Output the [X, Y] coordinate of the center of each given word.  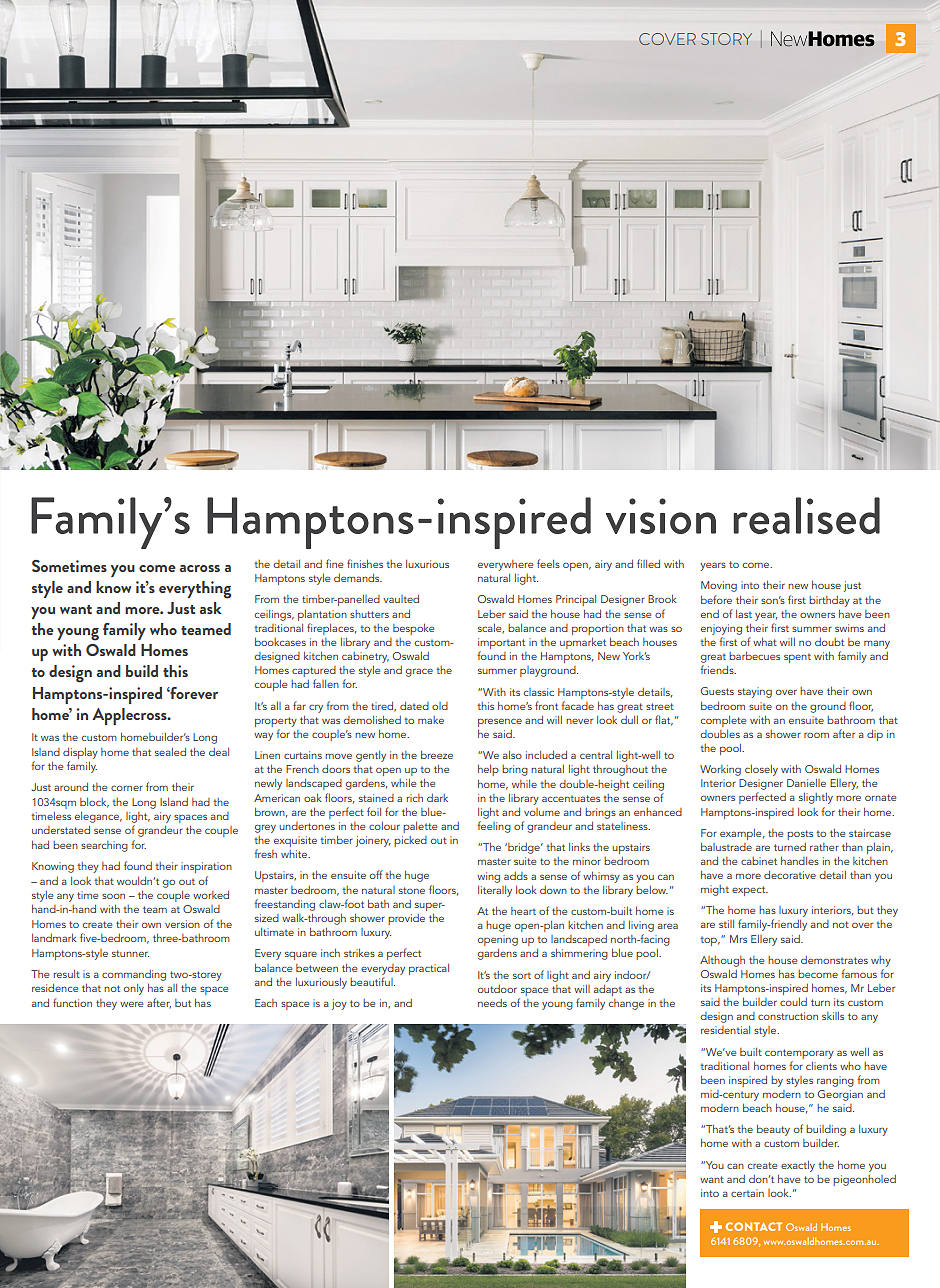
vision [661, 516]
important [501, 645]
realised [806, 515]
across [200, 568]
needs [492, 1003]
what [765, 642]
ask [210, 608]
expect [750, 891]
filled [648, 563]
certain [747, 1193]
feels [548, 563]
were [131, 1004]
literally [495, 891]
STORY [726, 39]
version [182, 924]
